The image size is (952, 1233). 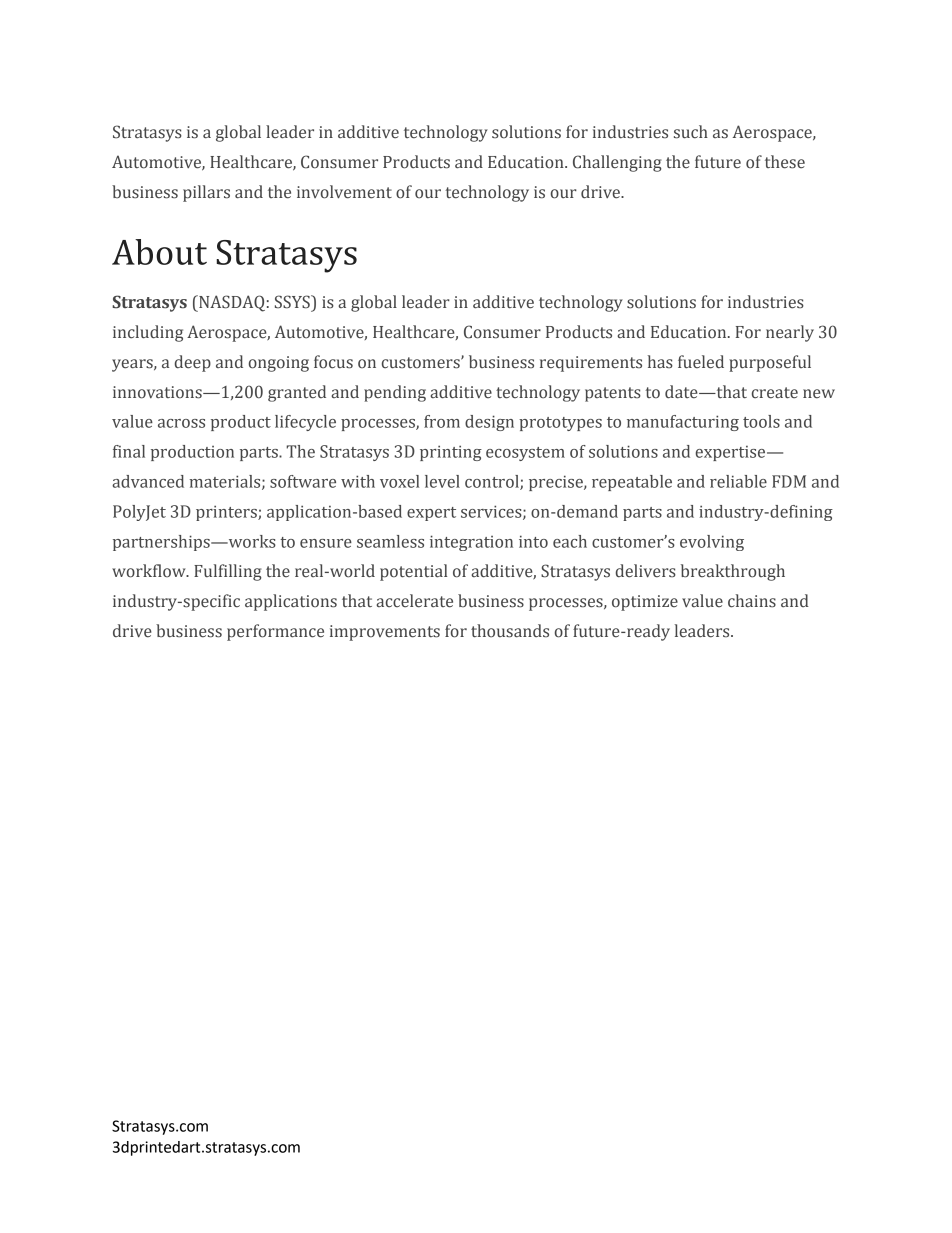 What do you see at coordinates (451, 453) in the page?
I see `printing` at bounding box center [451, 453].
